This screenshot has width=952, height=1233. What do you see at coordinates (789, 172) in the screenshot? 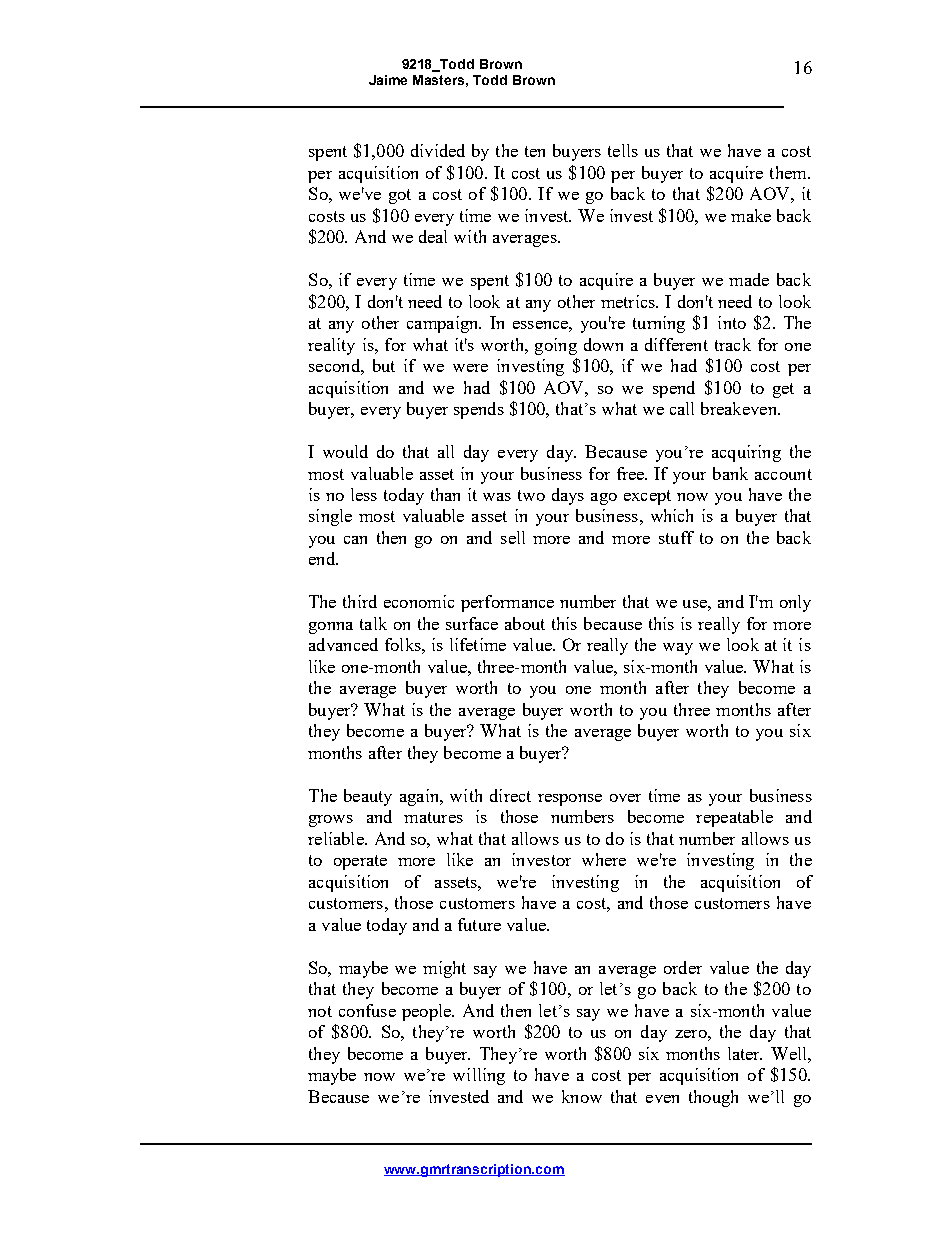
I see `them` at bounding box center [789, 172].
